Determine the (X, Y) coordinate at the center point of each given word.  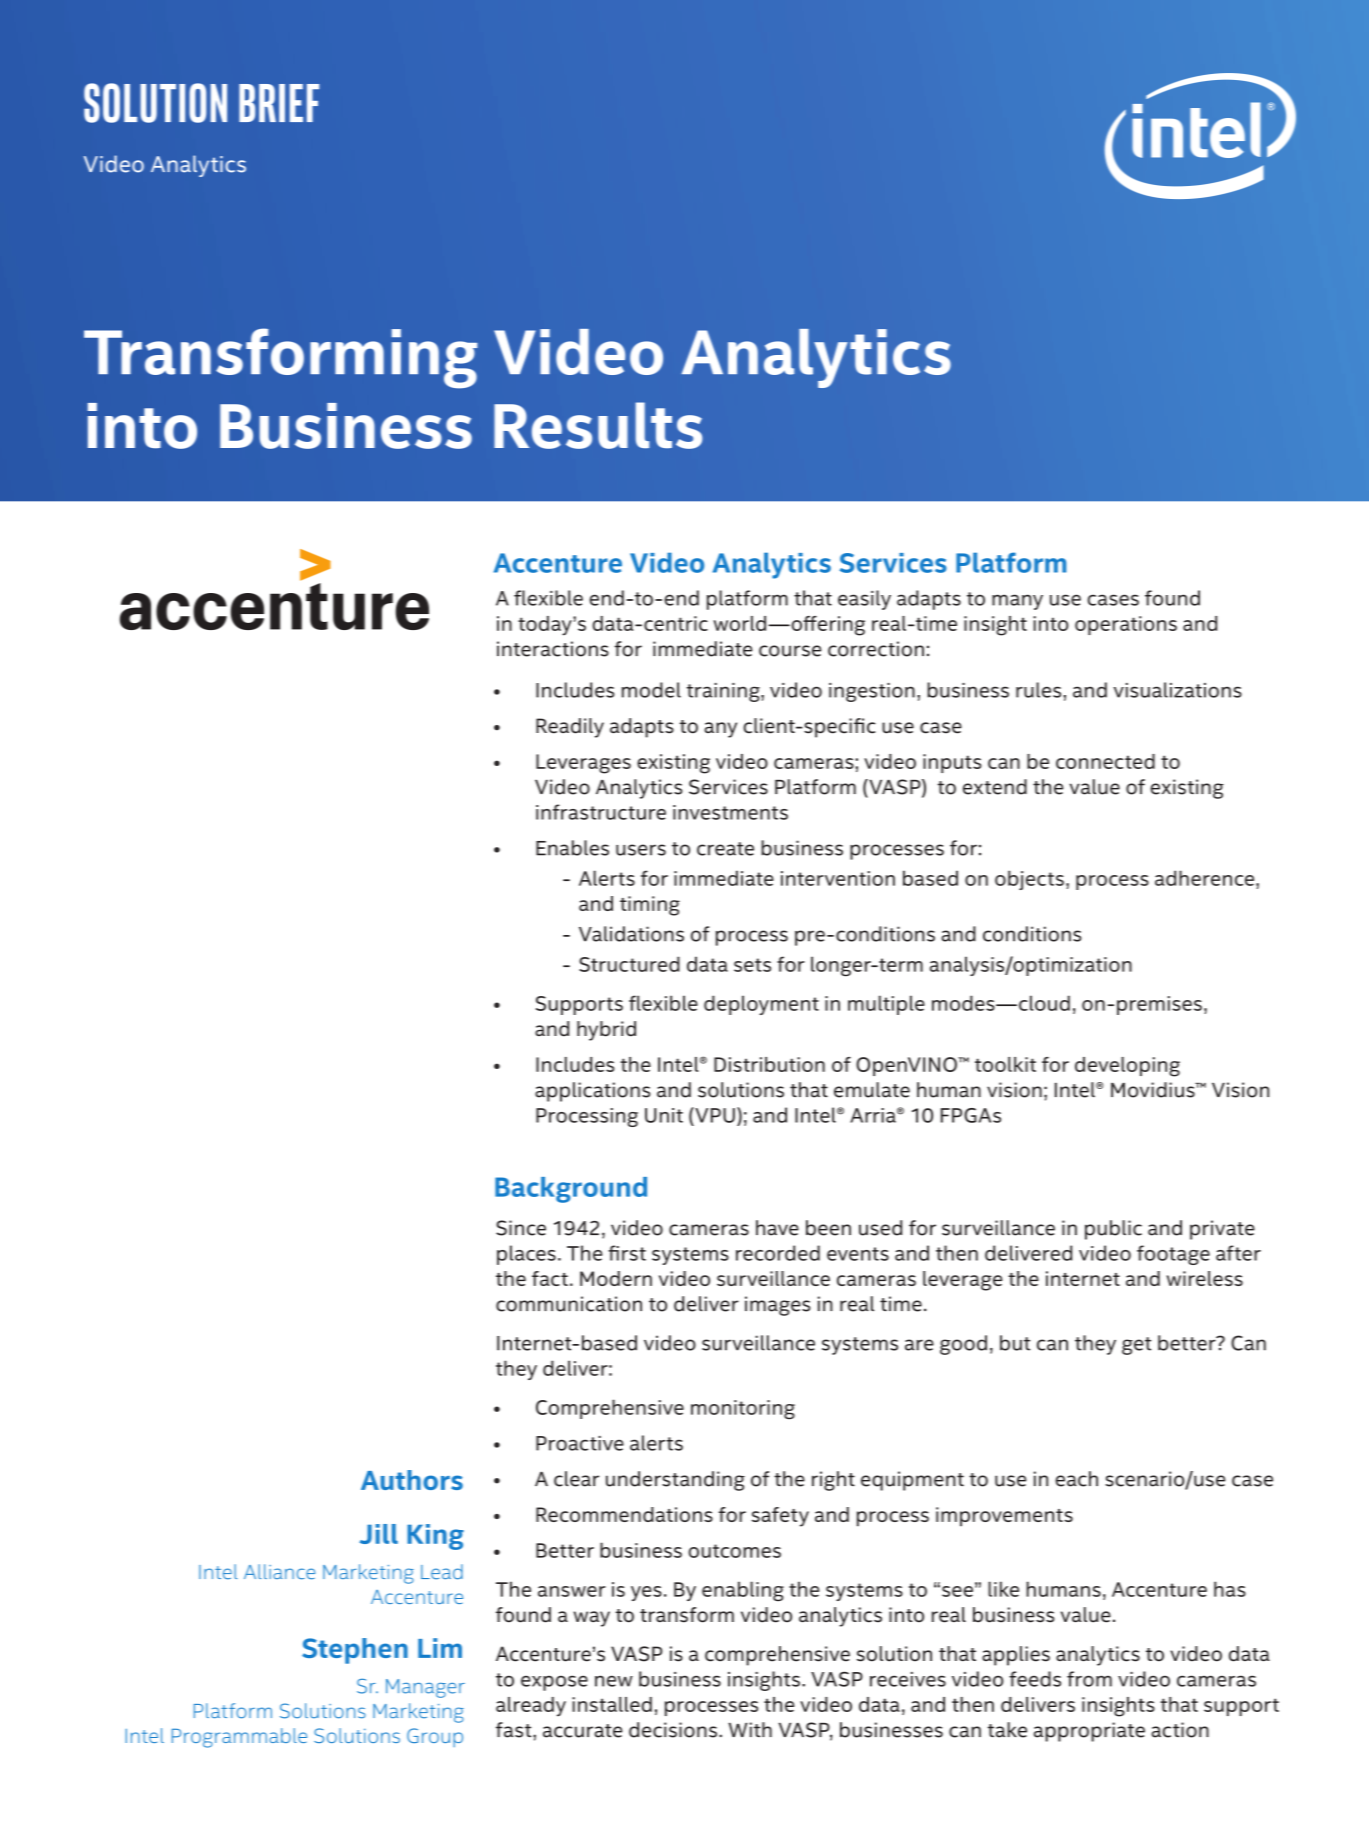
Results (598, 425)
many (1017, 602)
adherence (1206, 878)
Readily (570, 728)
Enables (572, 848)
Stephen (355, 1651)
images (777, 1306)
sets (752, 965)
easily (864, 600)
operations (1126, 625)
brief (279, 103)
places (526, 1255)
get (1136, 1346)
